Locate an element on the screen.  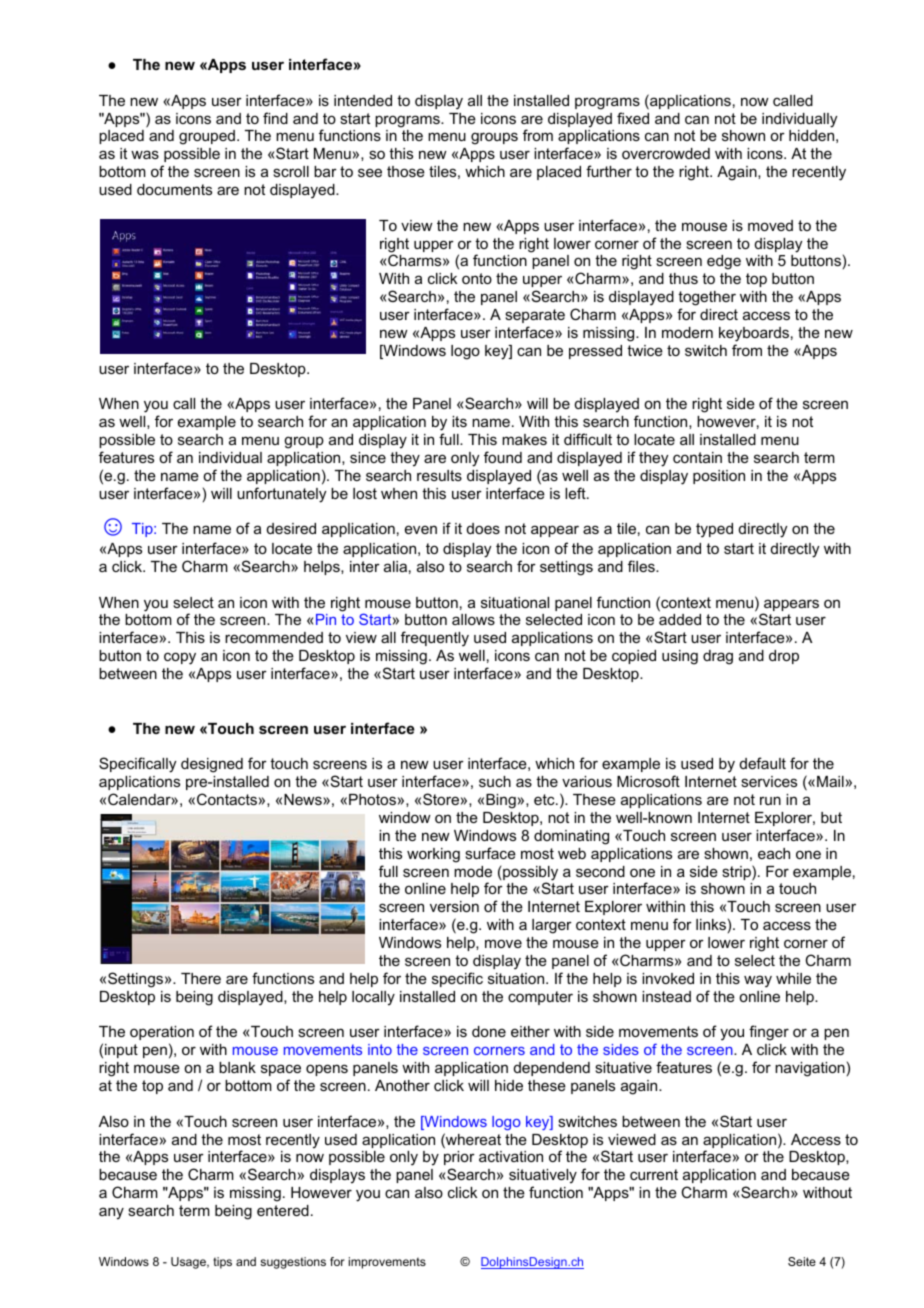
drag is located at coordinates (718, 657).
